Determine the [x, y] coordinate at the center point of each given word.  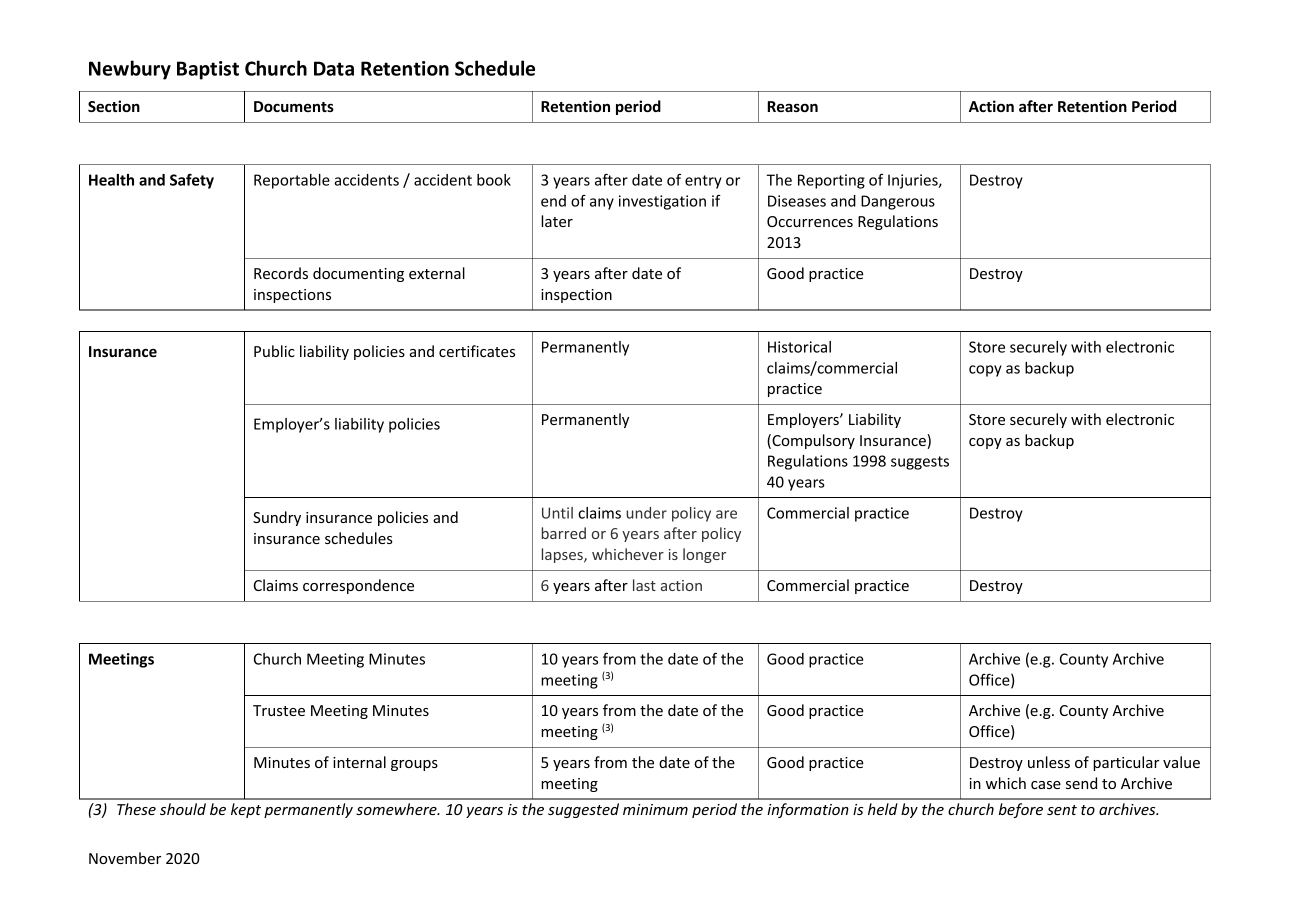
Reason [792, 106]
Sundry [277, 518]
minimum [655, 809]
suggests [920, 463]
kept [246, 810]
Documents [294, 106]
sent [1062, 810]
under [646, 513]
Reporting [831, 181]
